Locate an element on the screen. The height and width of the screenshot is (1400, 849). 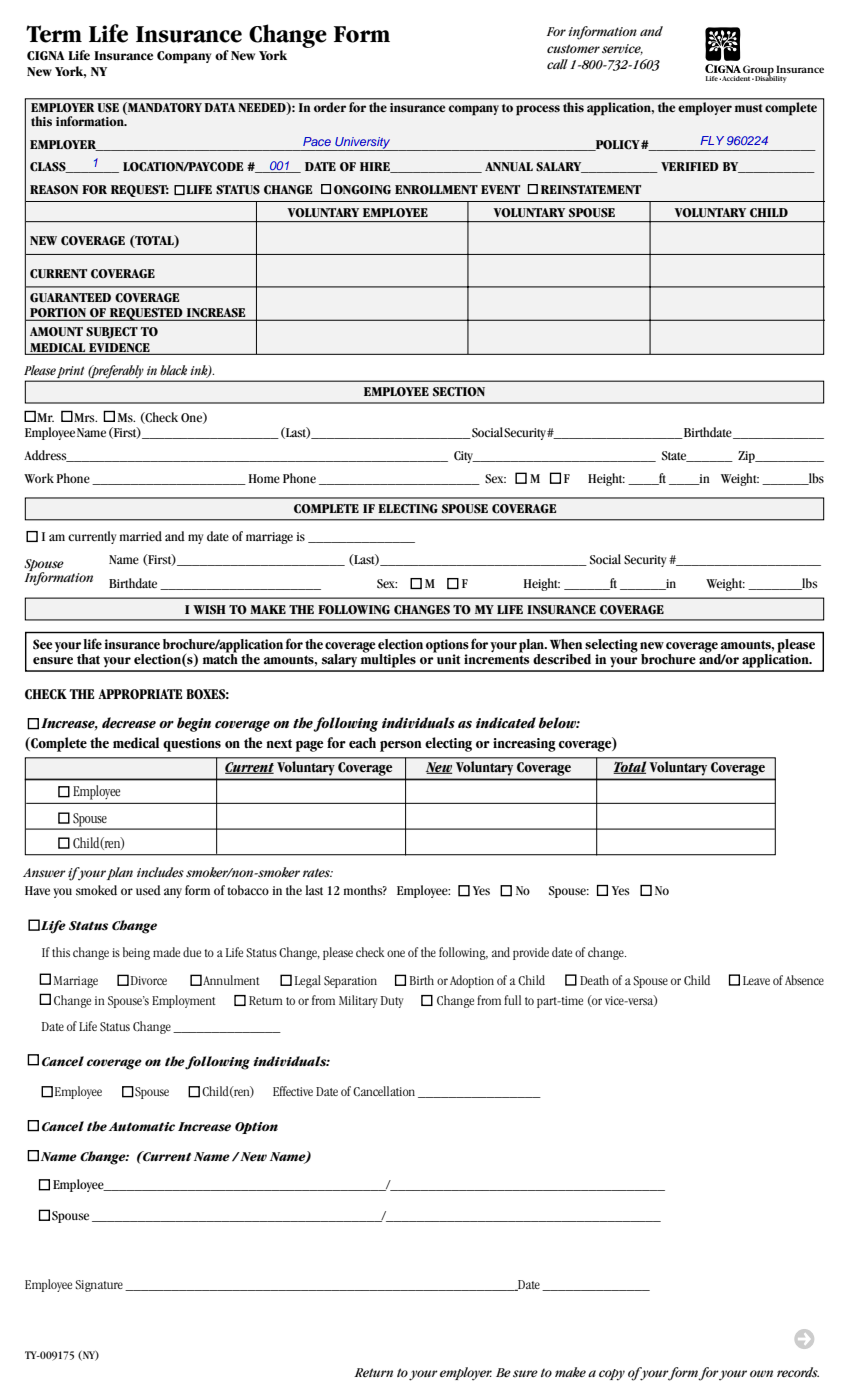
own is located at coordinates (761, 1373).
